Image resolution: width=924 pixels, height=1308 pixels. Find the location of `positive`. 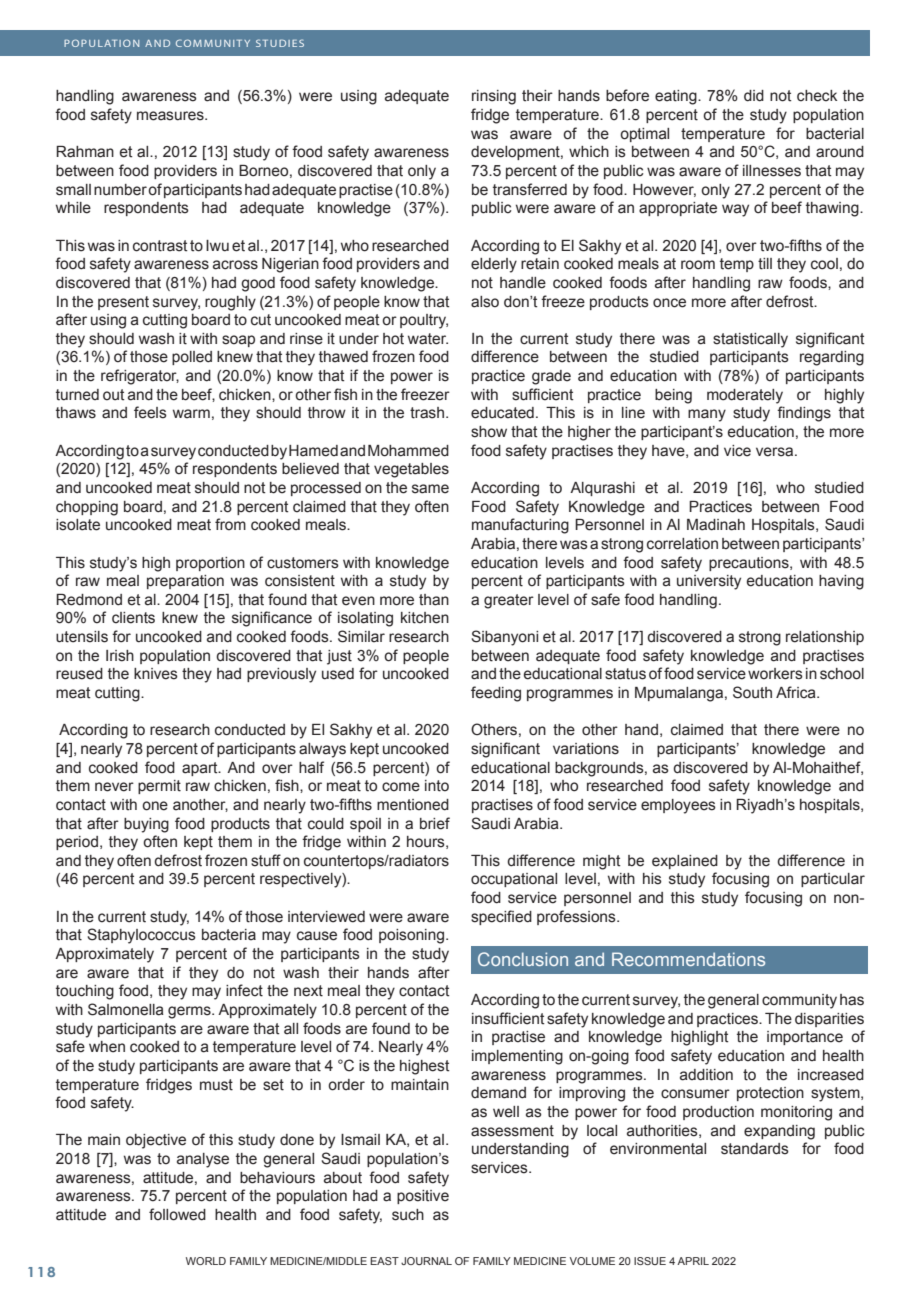

positive is located at coordinates (423, 1197).
